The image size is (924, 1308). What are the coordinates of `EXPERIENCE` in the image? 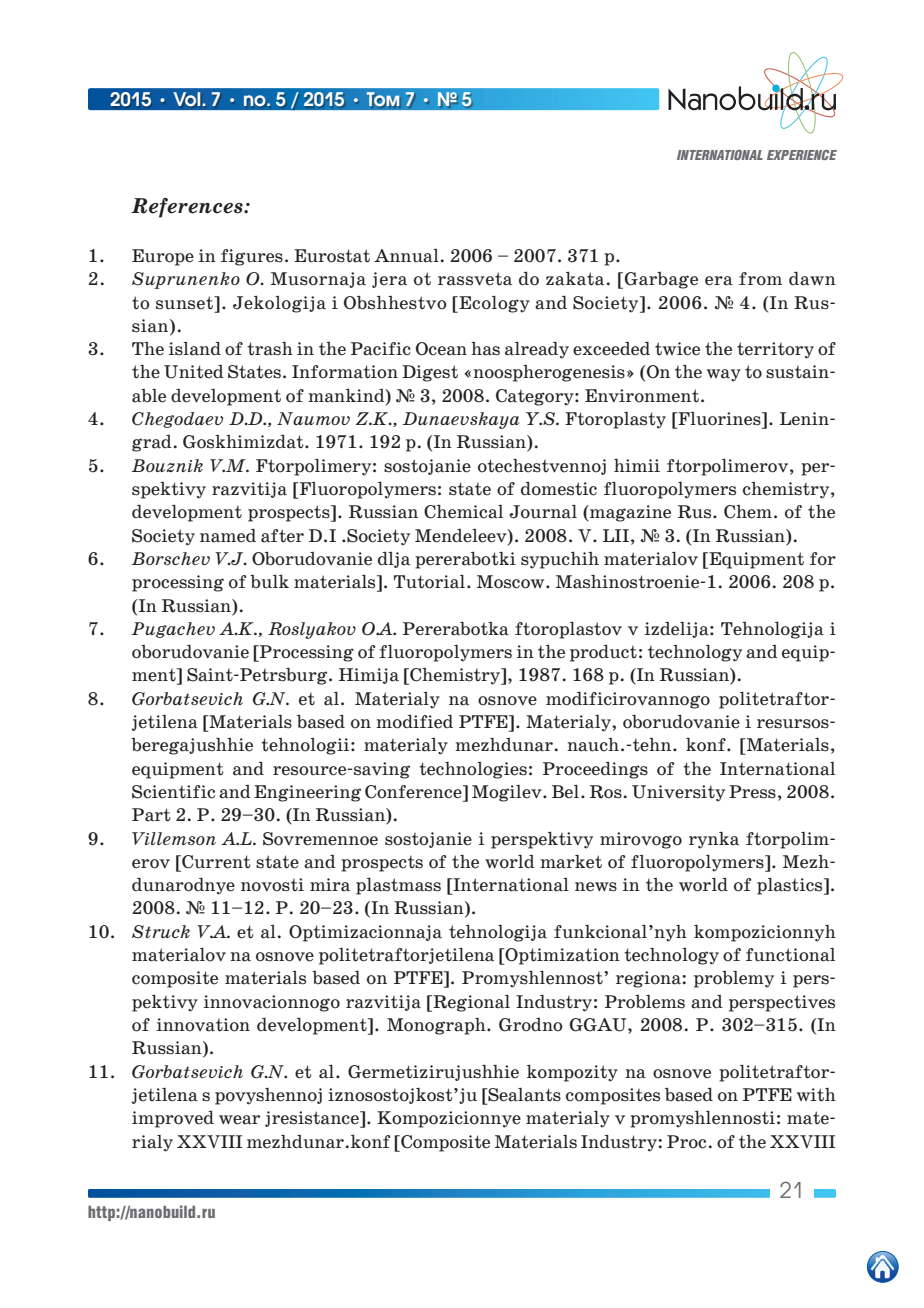 It's located at (802, 155).
